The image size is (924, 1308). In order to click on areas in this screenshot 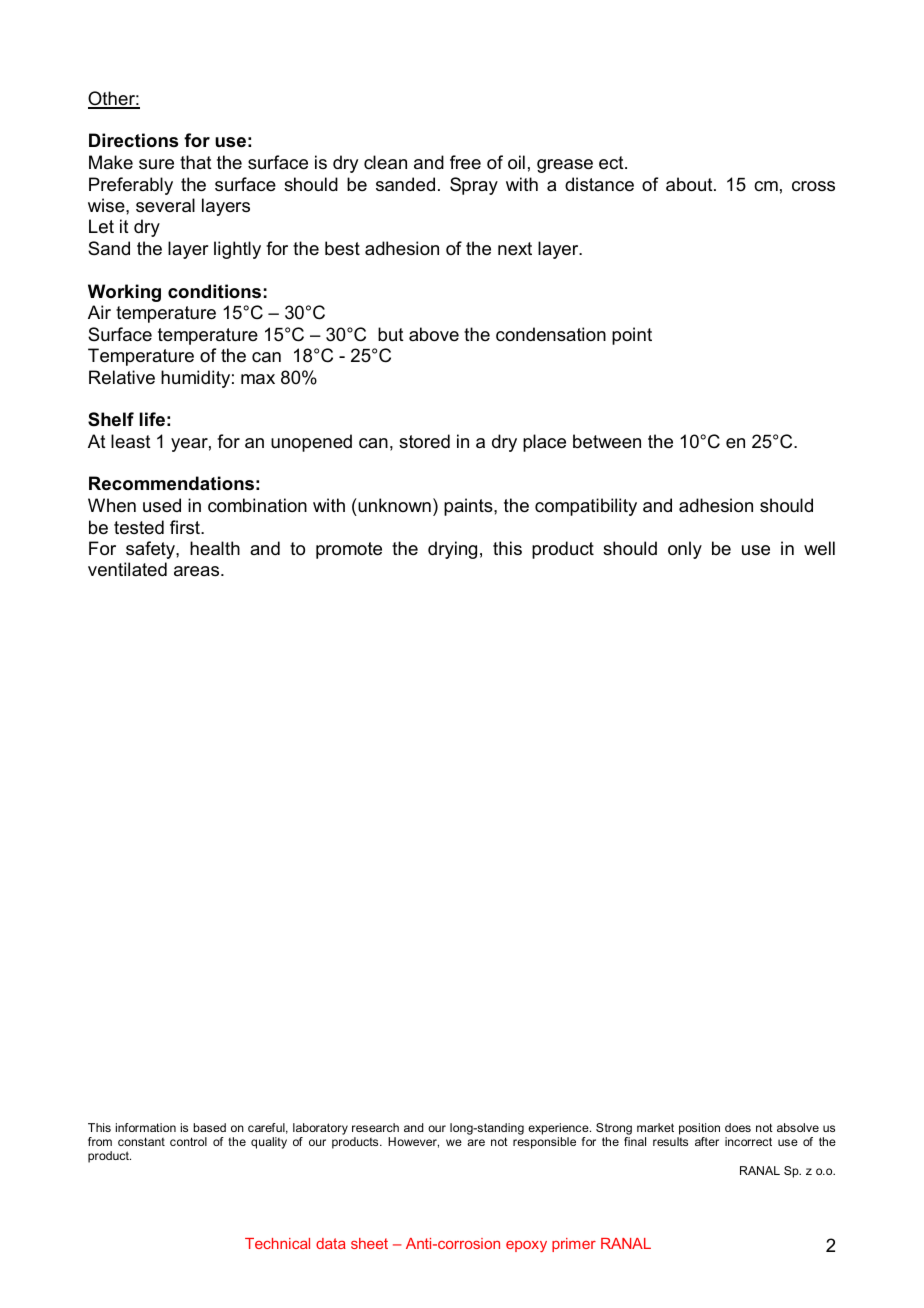, I will do `click(198, 571)`.
